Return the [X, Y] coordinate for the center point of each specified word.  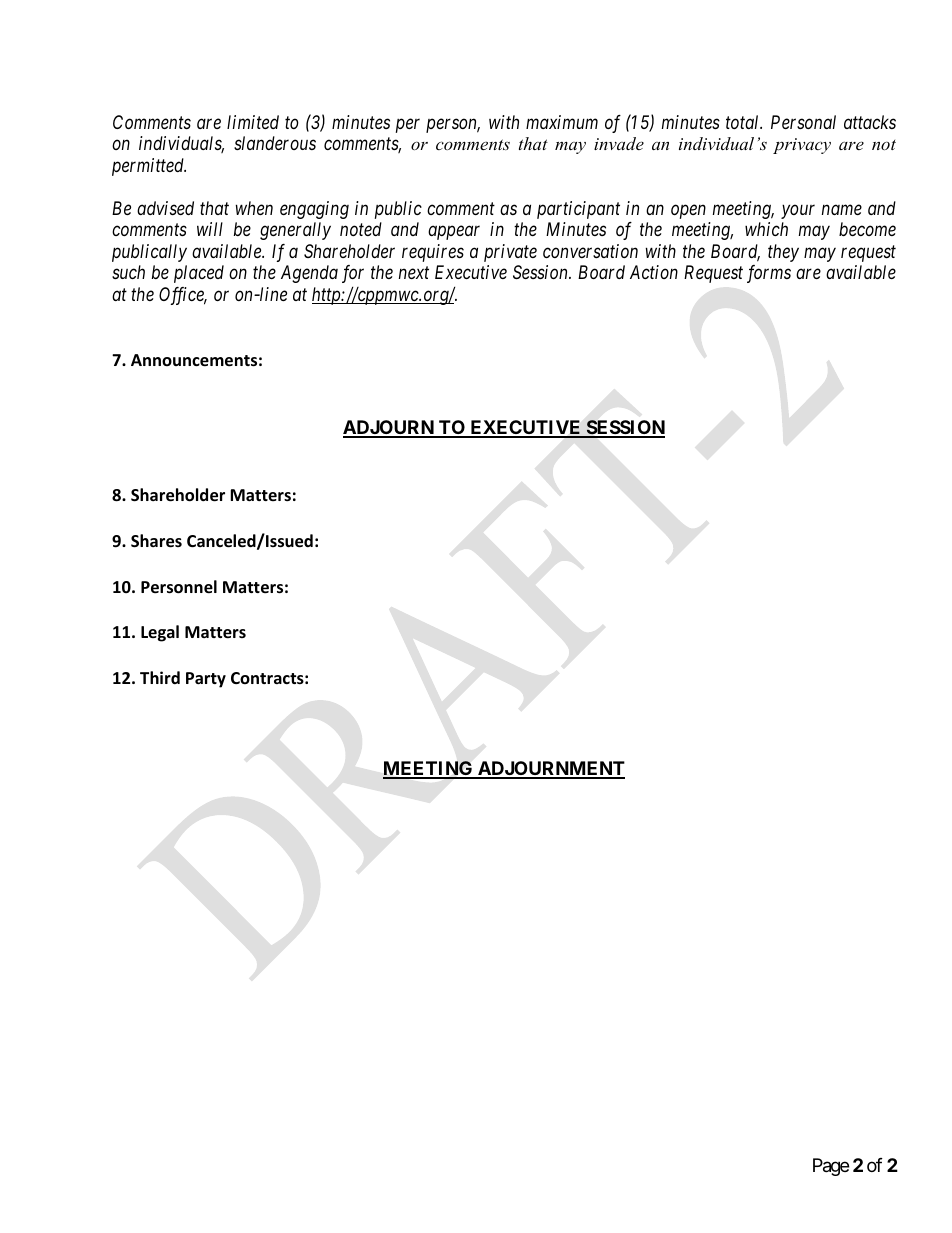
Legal [160, 633]
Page [831, 1167]
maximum [562, 122]
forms [769, 274]
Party [206, 680]
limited [253, 122]
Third [160, 677]
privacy [802, 146]
